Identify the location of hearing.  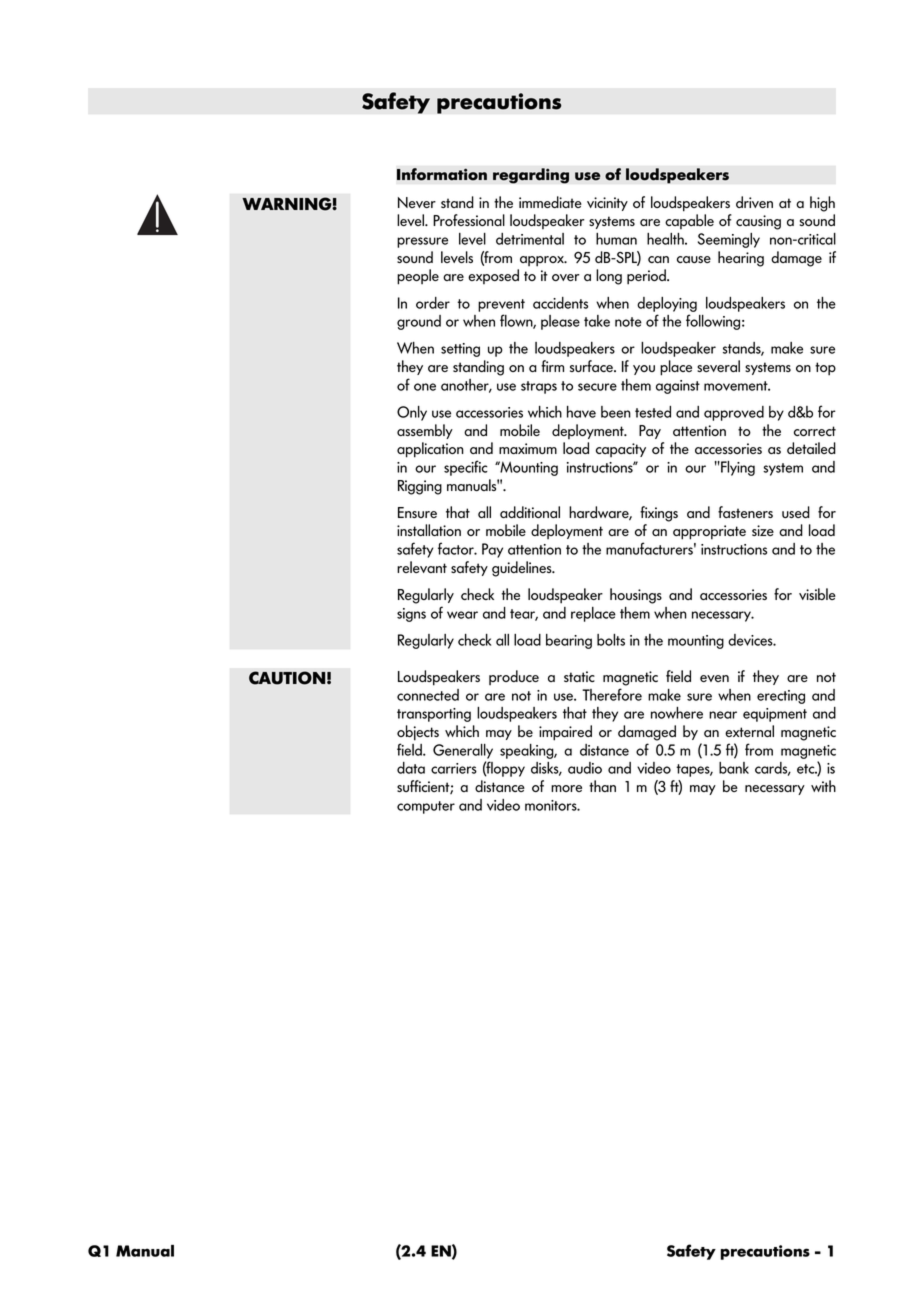
(741, 259).
